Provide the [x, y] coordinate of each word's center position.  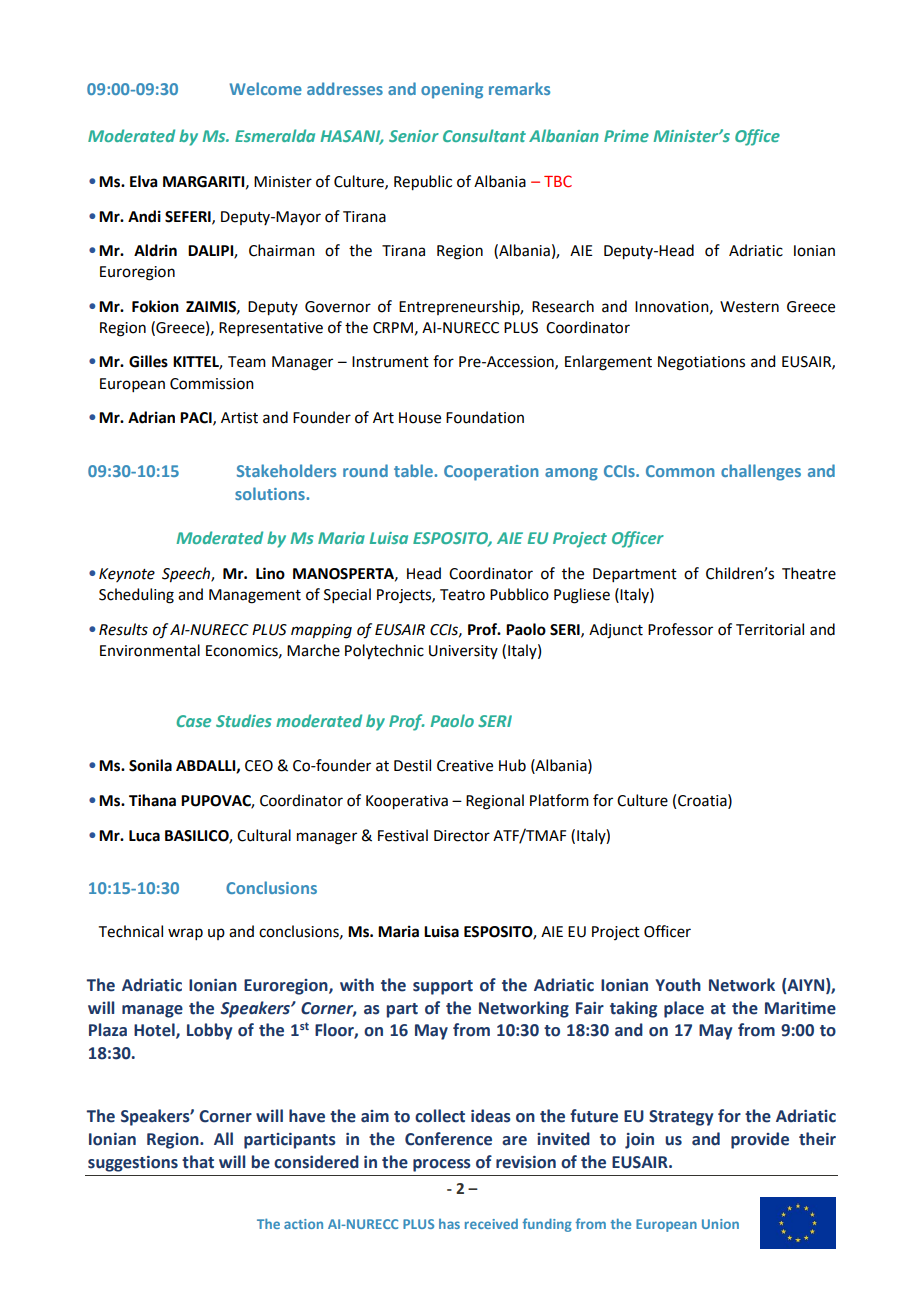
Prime [626, 136]
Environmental [150, 650]
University [463, 652]
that [198, 1162]
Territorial [770, 629]
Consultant [484, 135]
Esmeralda [275, 135]
